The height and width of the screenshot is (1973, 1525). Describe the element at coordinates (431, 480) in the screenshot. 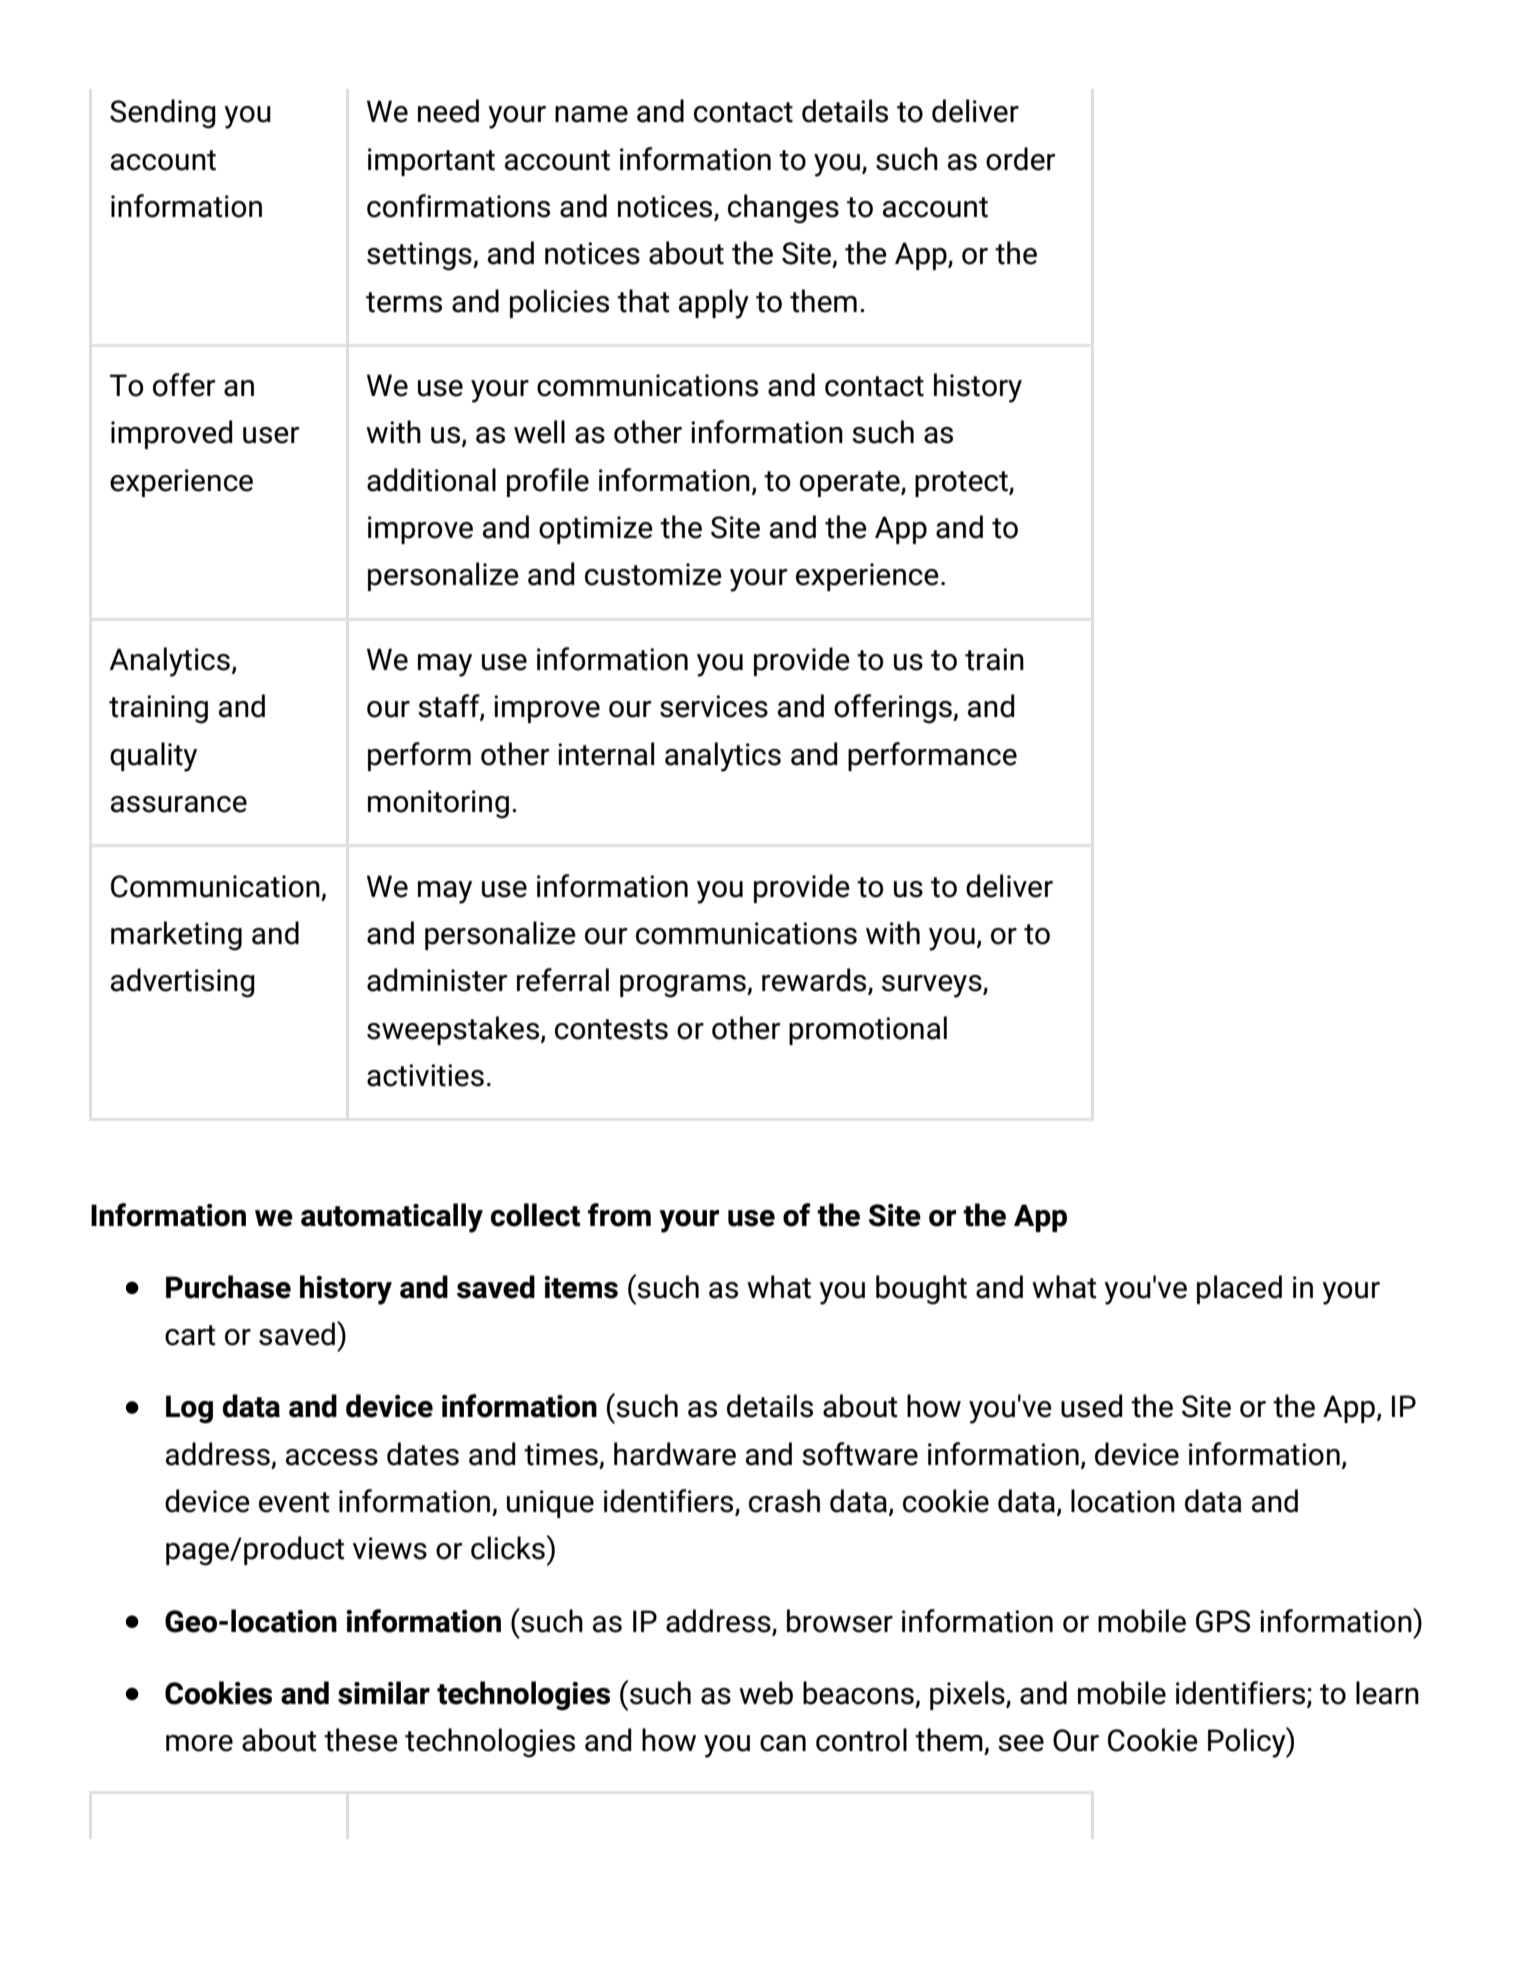

I see `additional` at that location.
